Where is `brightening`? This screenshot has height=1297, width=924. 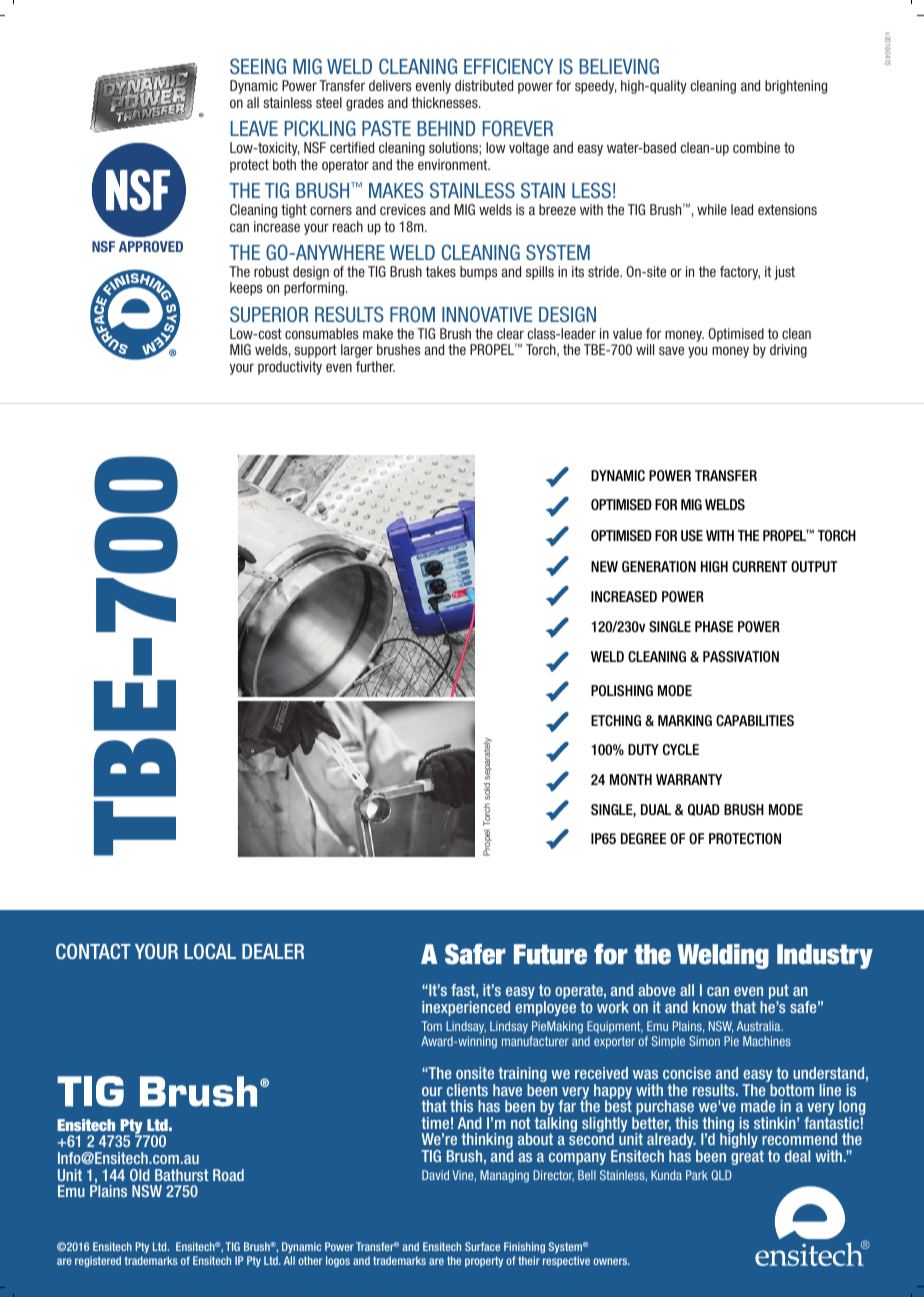 brightening is located at coordinates (796, 87).
